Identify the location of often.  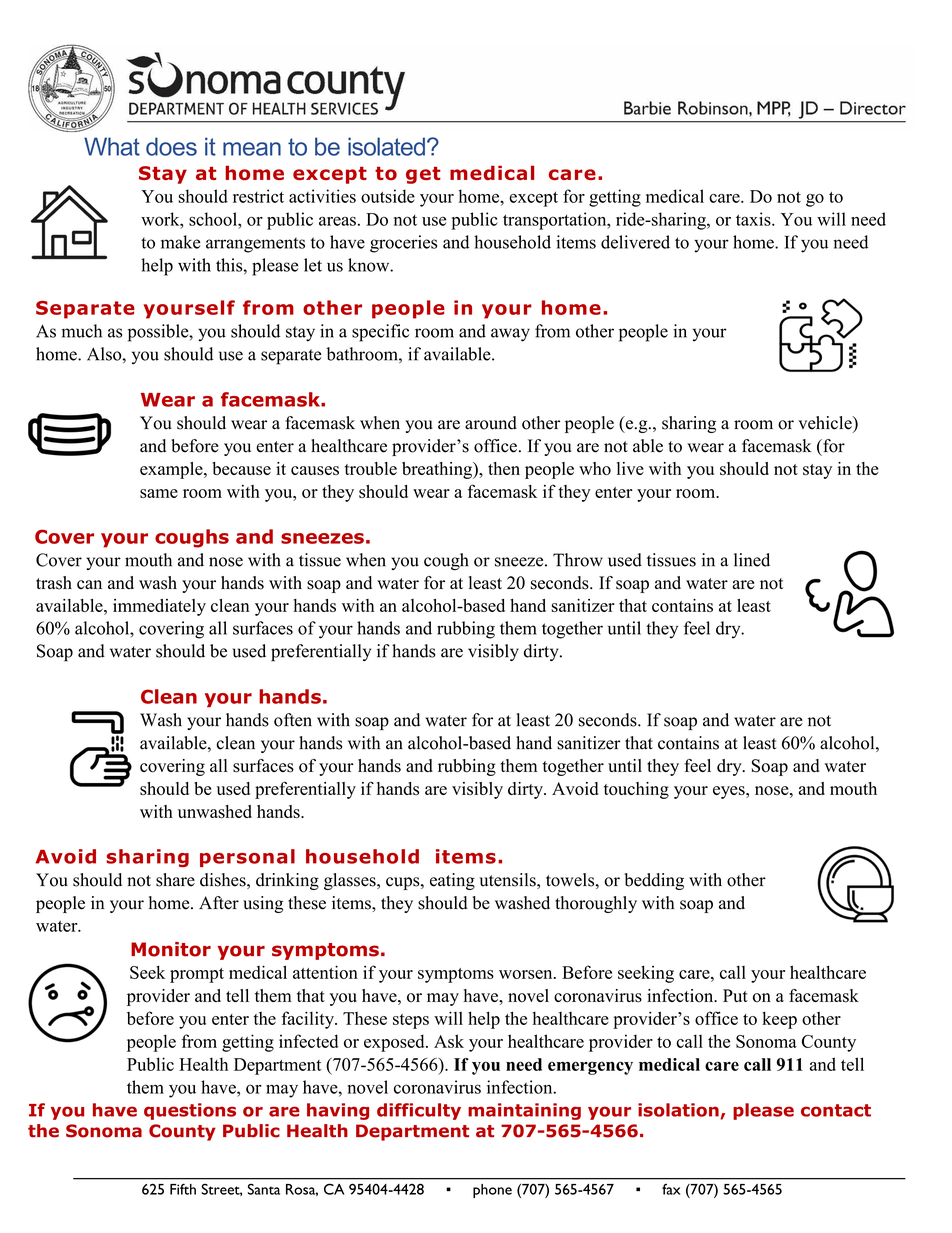
(293, 720).
